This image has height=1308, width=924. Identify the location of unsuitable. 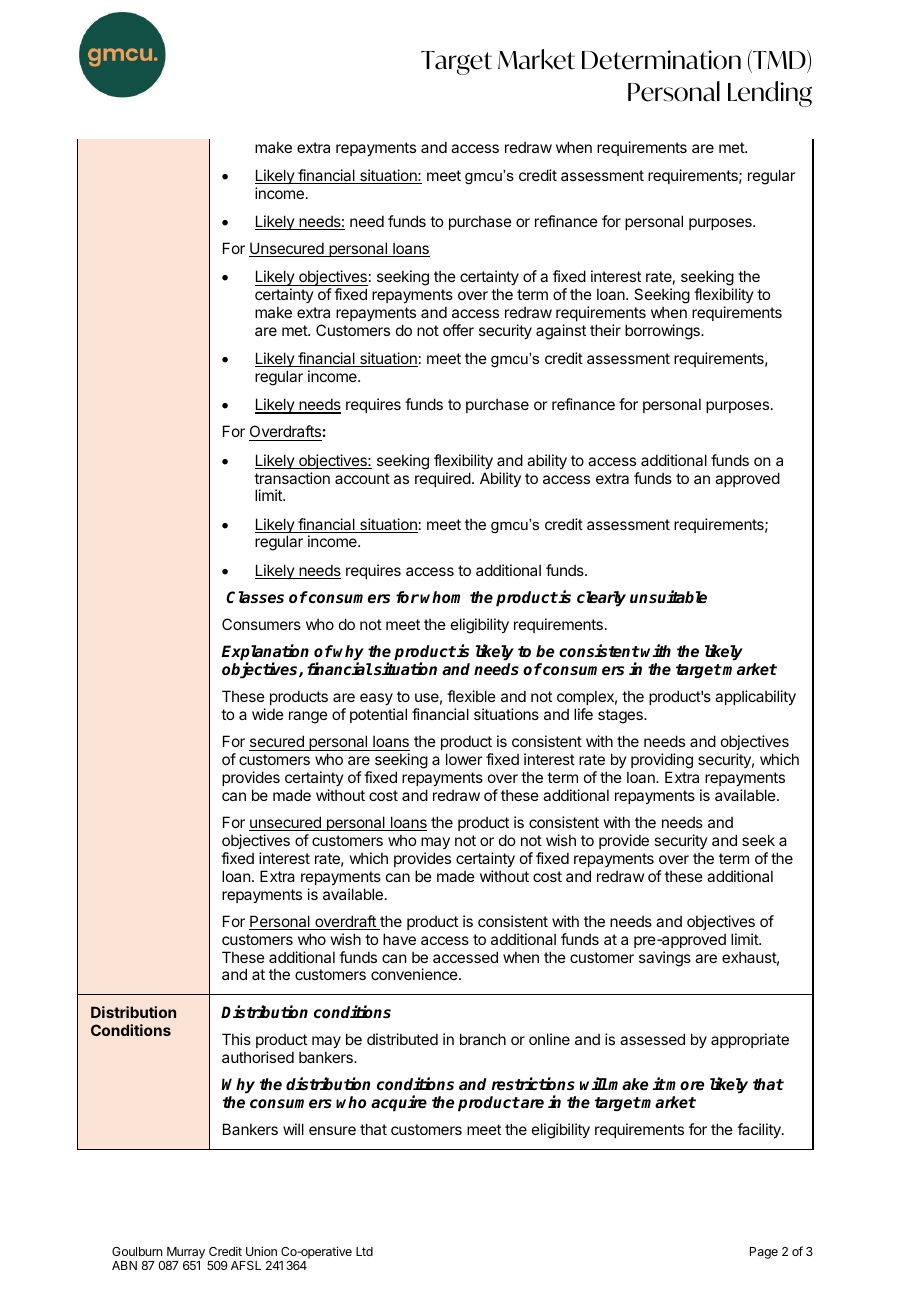
(668, 596).
